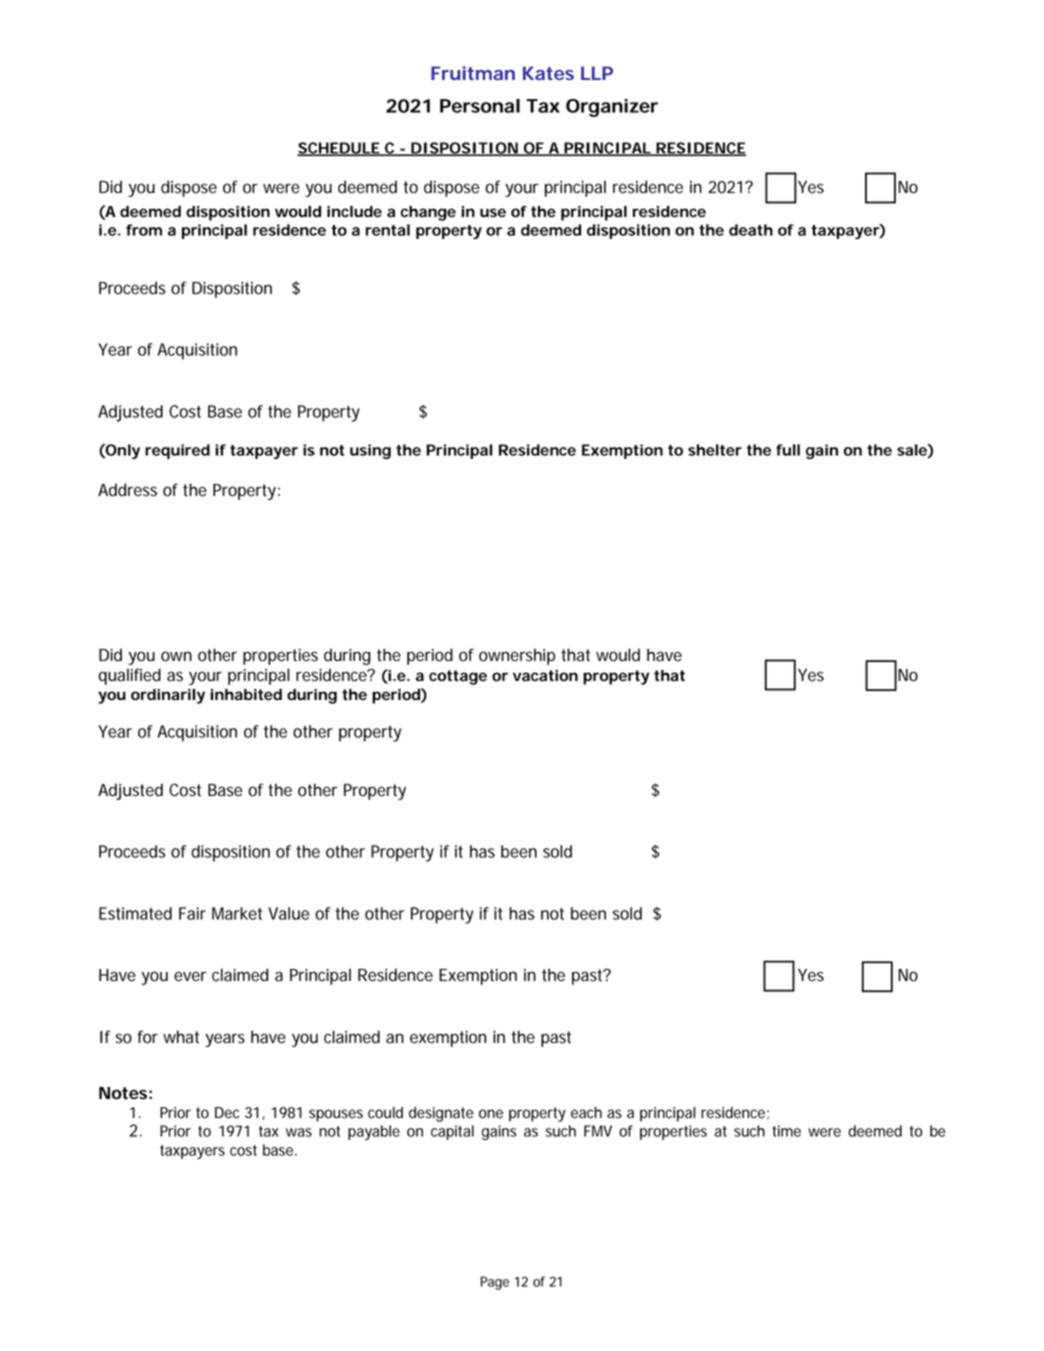  Describe the element at coordinates (495, 1283) in the screenshot. I see `Page` at that location.
